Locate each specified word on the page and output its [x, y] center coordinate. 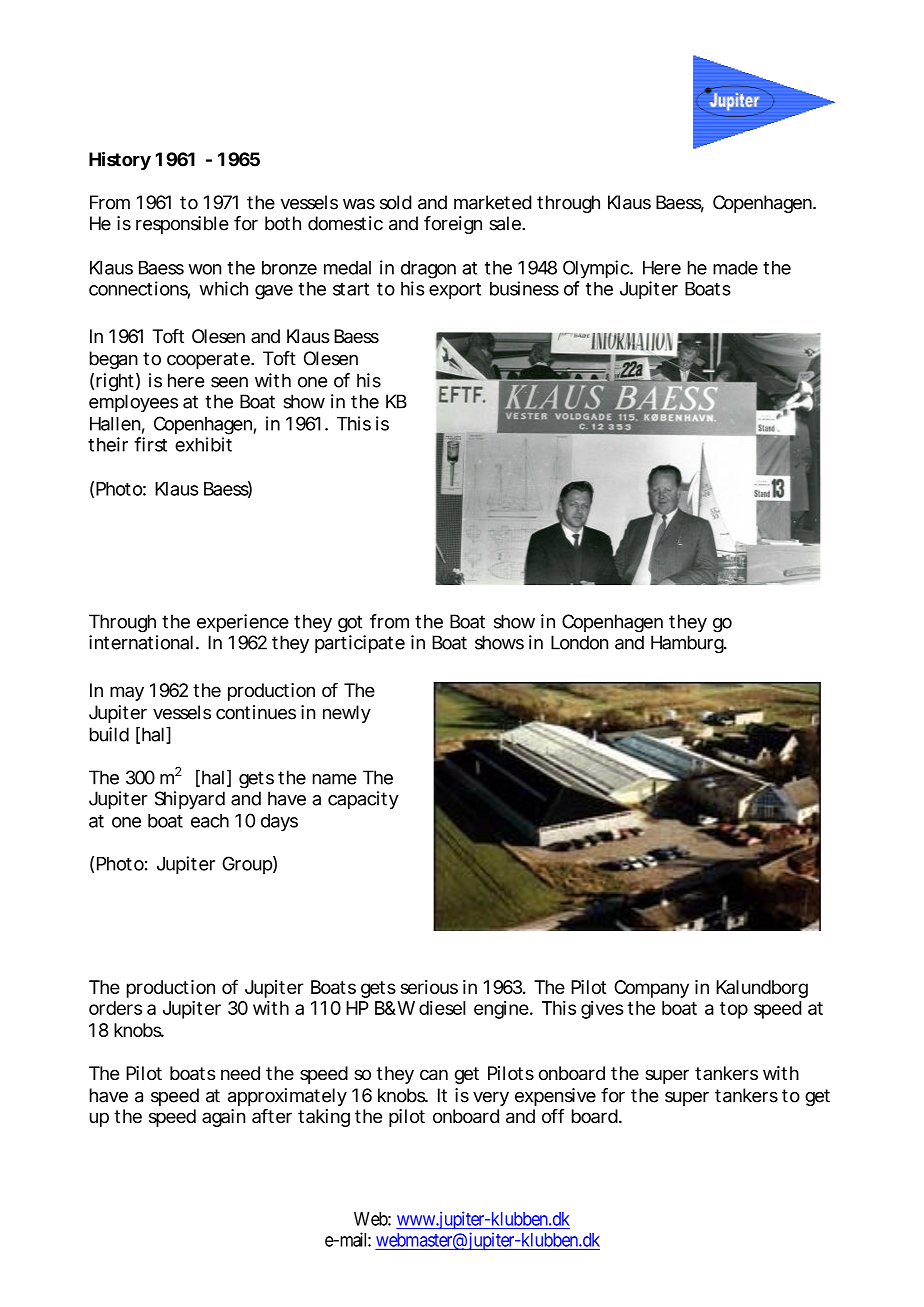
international [141, 642]
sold [396, 202]
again [223, 1118]
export [455, 291]
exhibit [203, 444]
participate [360, 644]
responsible [182, 225]
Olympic [597, 269]
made [735, 268]
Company [651, 989]
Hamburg [688, 644]
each [210, 821]
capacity [363, 800]
